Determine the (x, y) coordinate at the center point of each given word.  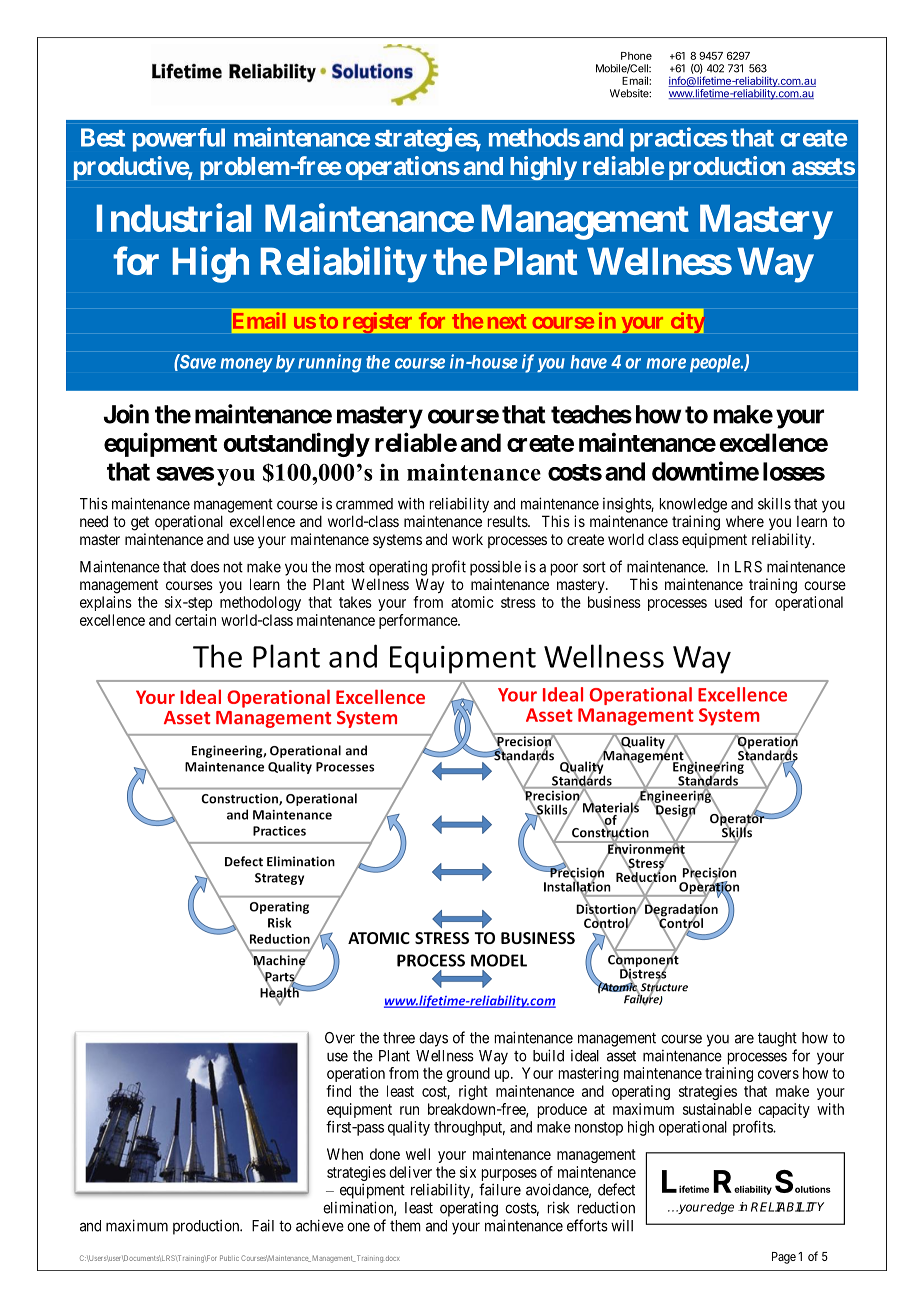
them (405, 1226)
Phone (636, 56)
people (715, 364)
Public (229, 1258)
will (622, 1225)
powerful (179, 140)
